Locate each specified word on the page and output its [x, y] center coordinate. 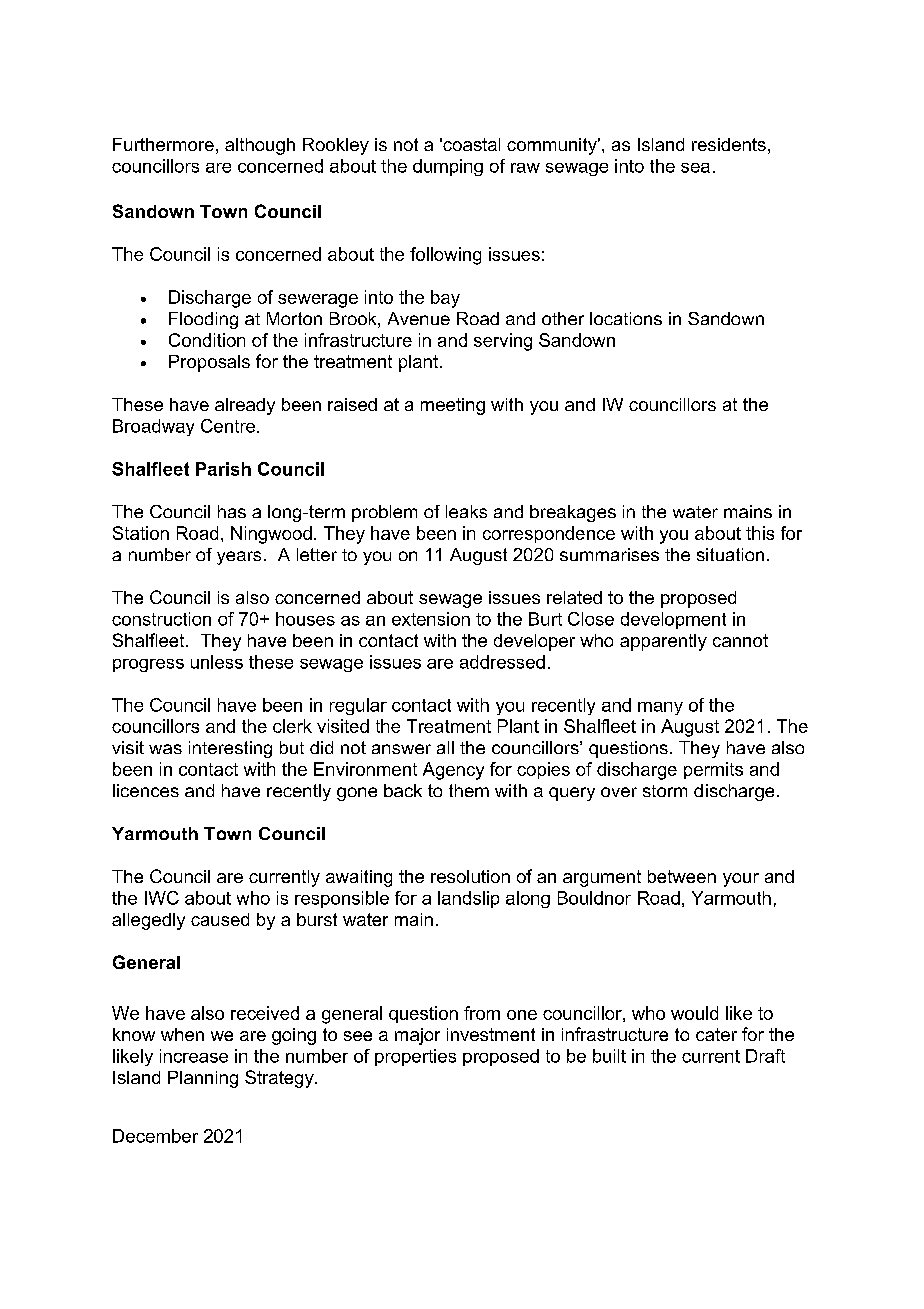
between [682, 876]
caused [220, 919]
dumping [448, 167]
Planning [203, 1079]
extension [431, 619]
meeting [453, 406]
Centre [229, 426]
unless [217, 662]
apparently [663, 642]
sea [695, 168]
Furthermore [163, 144]
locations [626, 318]
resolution [470, 876]
